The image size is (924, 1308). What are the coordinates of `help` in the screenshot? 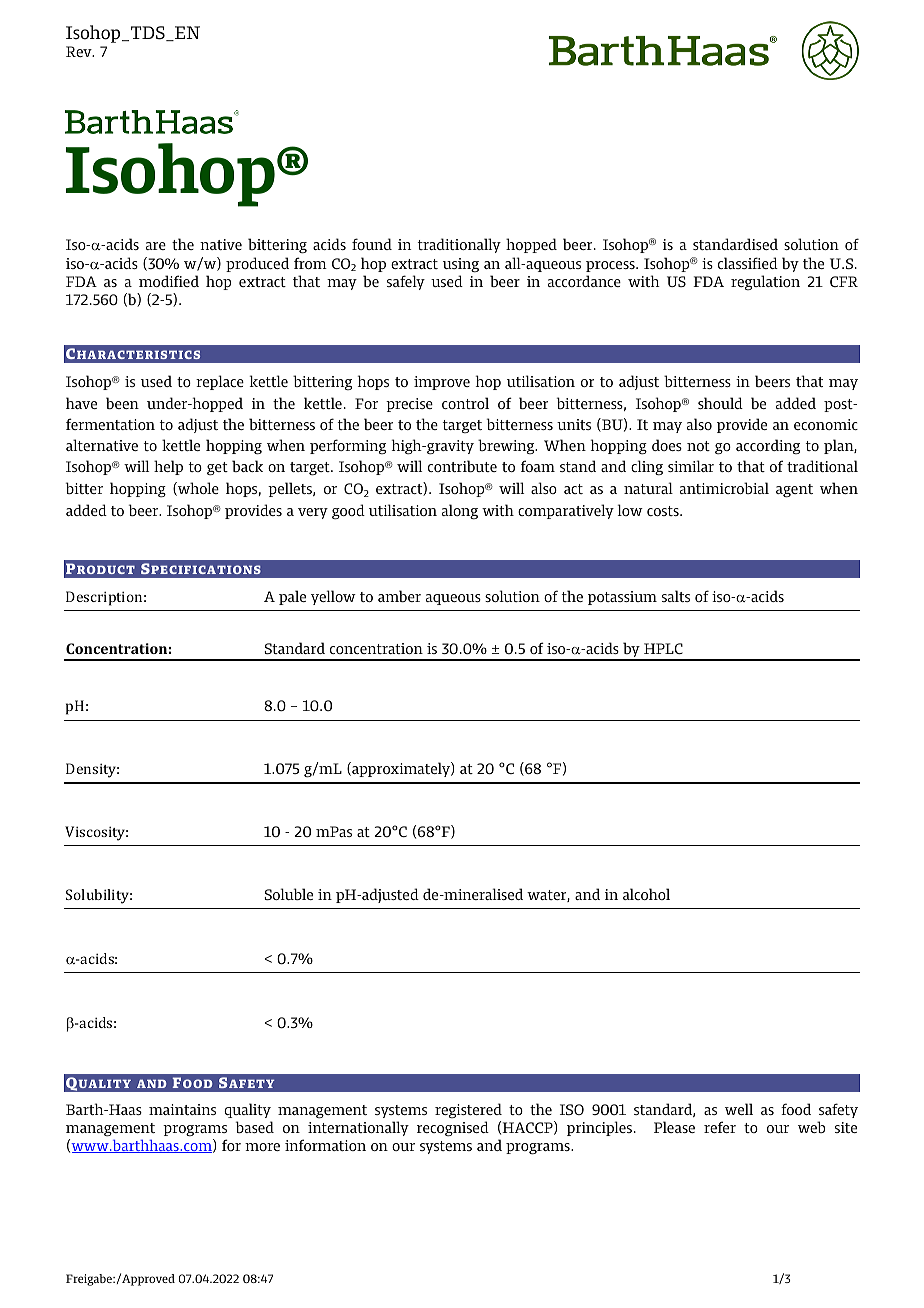 It's located at (168, 467).
